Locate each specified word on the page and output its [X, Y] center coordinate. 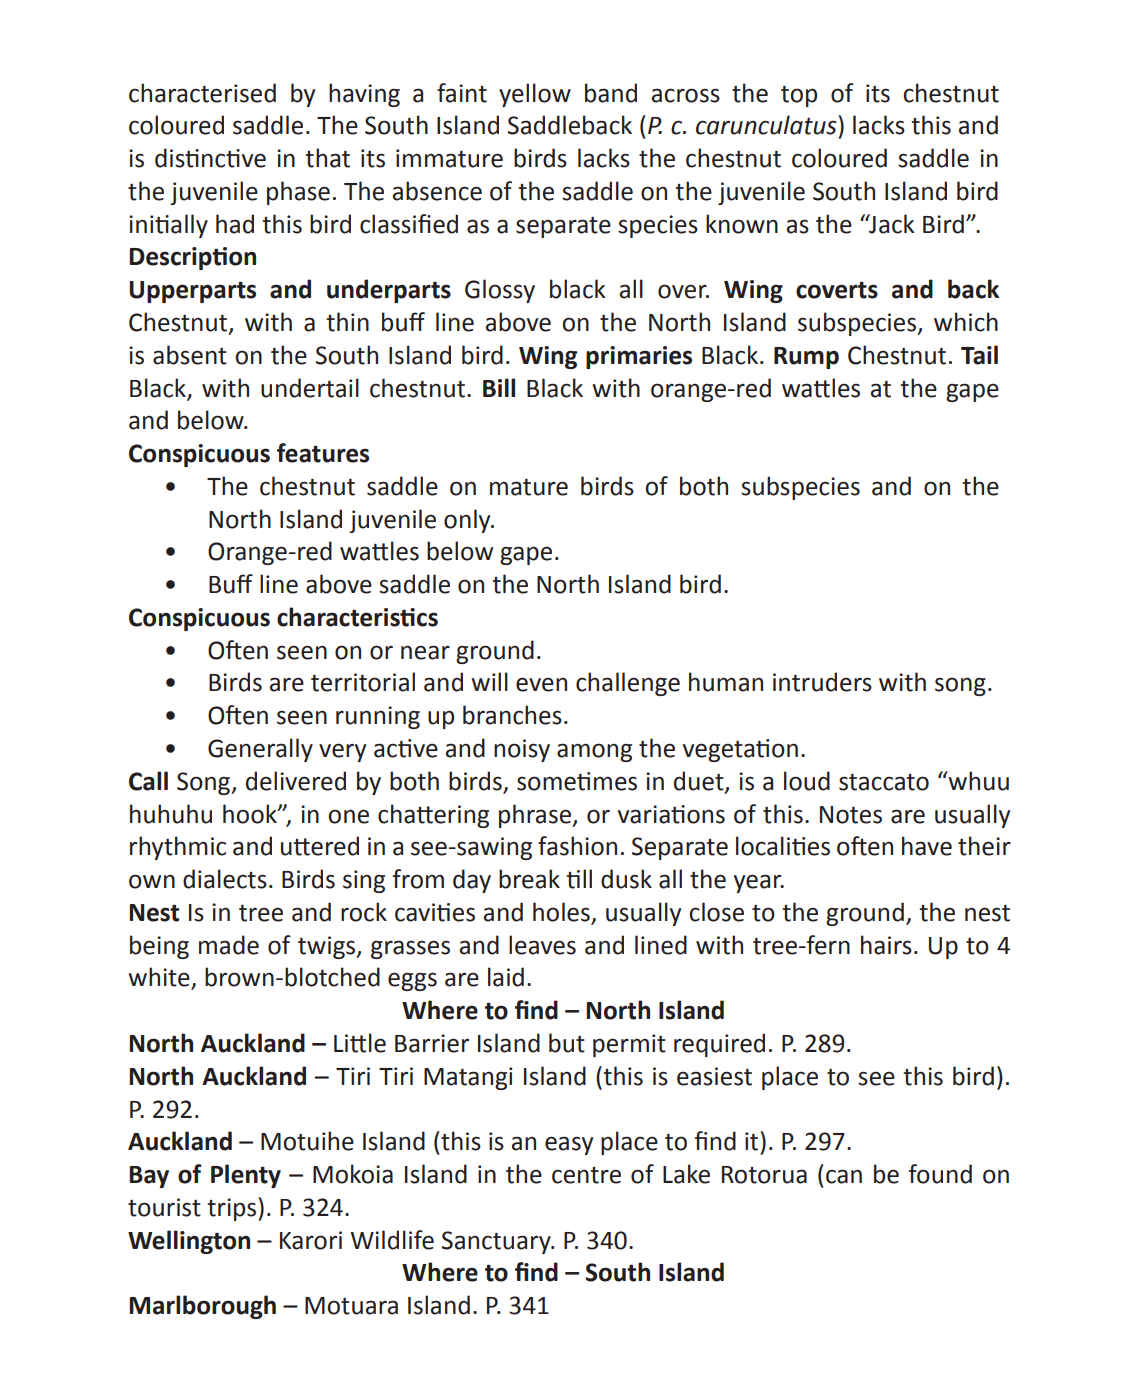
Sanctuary [497, 1242]
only [468, 521]
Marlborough [202, 1307]
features [323, 453]
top [799, 96]
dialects [225, 879]
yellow [535, 95]
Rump [806, 358]
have [927, 846]
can [844, 1176]
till [579, 879]
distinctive [210, 158]
